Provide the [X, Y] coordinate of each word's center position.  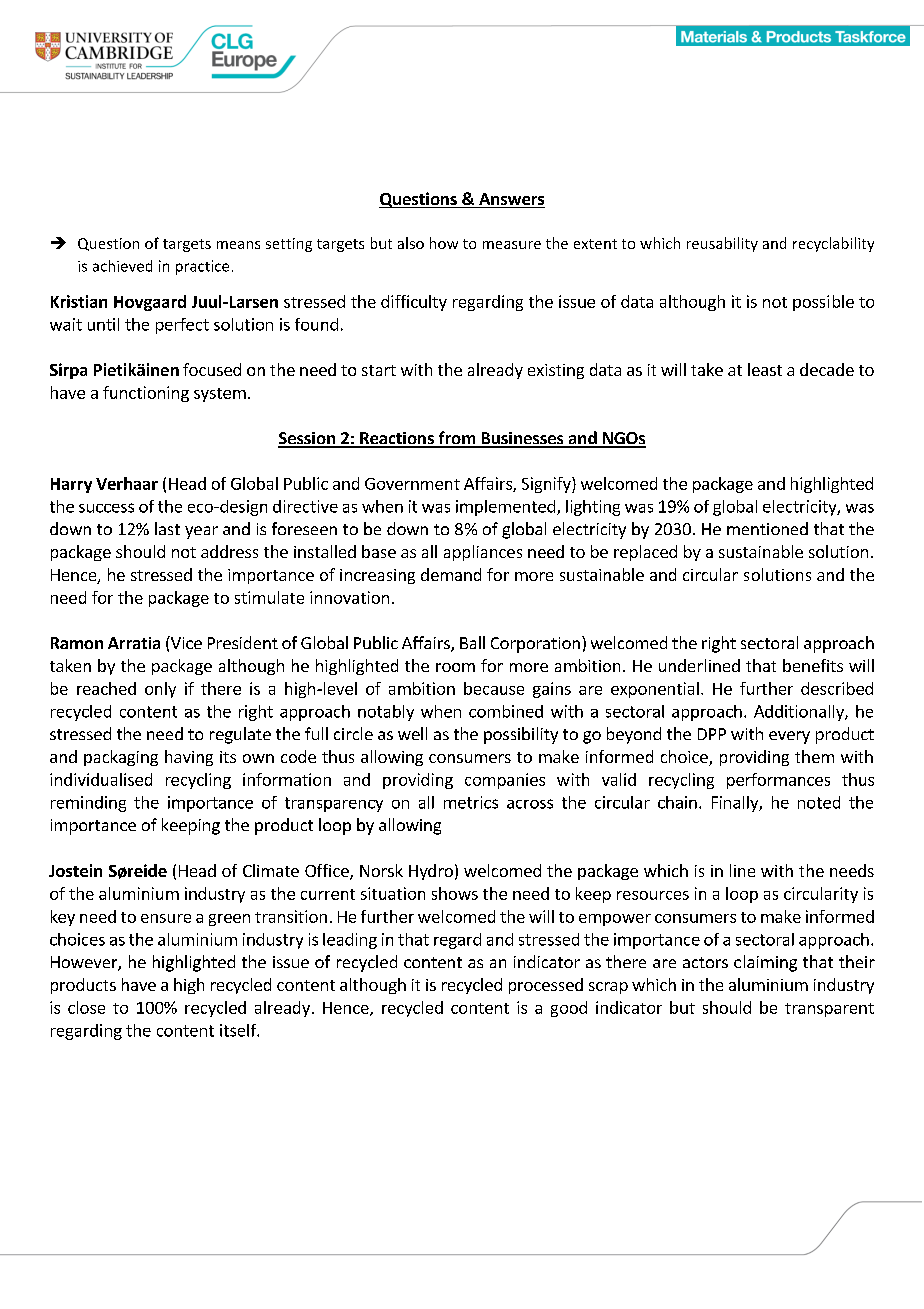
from [456, 439]
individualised [101, 779]
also [411, 243]
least [765, 369]
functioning [146, 394]
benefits [813, 665]
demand [451, 574]
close [86, 1007]
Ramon [77, 643]
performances [778, 781]
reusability [722, 244]
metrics [471, 802]
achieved [122, 266]
